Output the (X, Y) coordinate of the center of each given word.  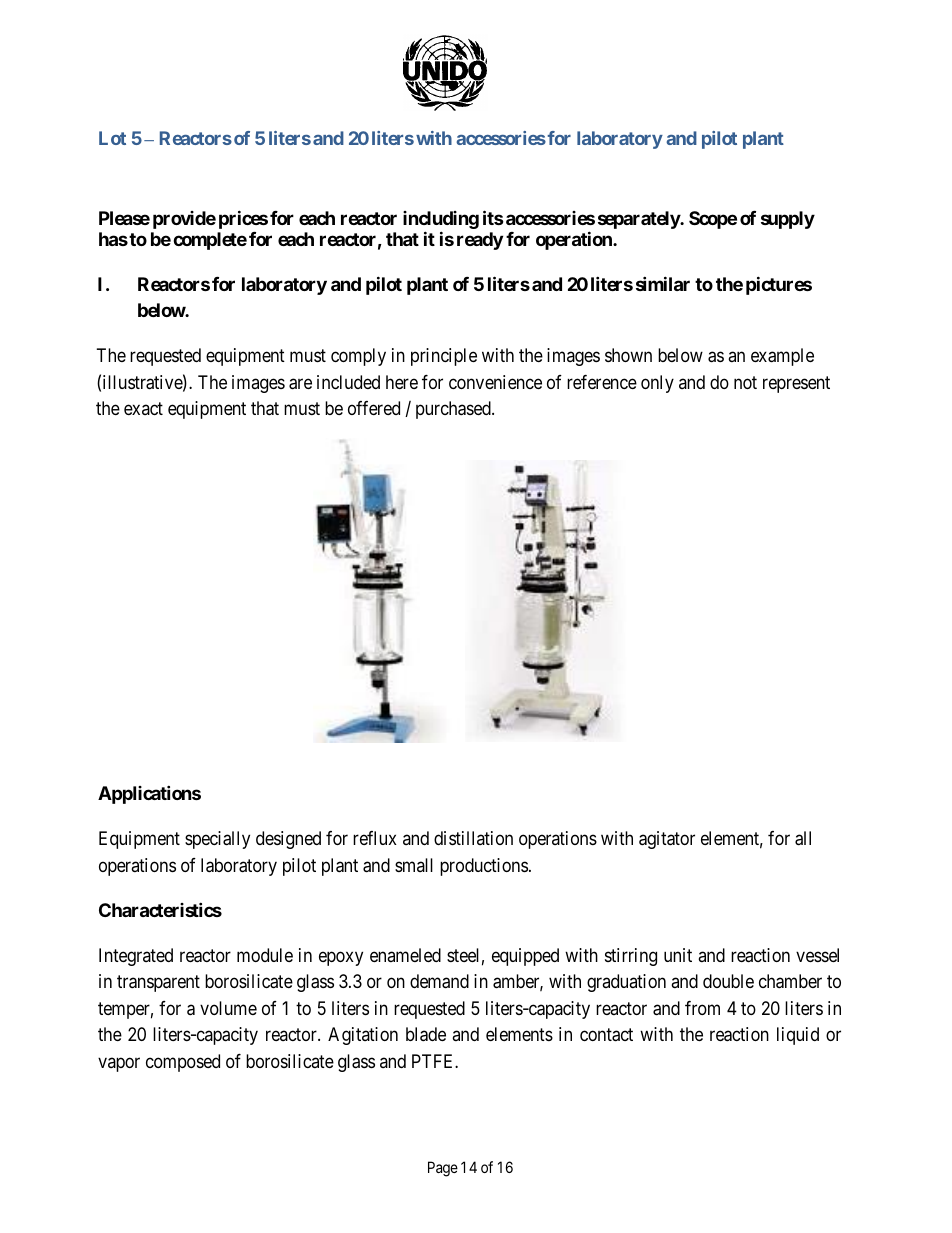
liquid (798, 1036)
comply (358, 357)
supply (788, 220)
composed (183, 1063)
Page (443, 1169)
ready (480, 241)
